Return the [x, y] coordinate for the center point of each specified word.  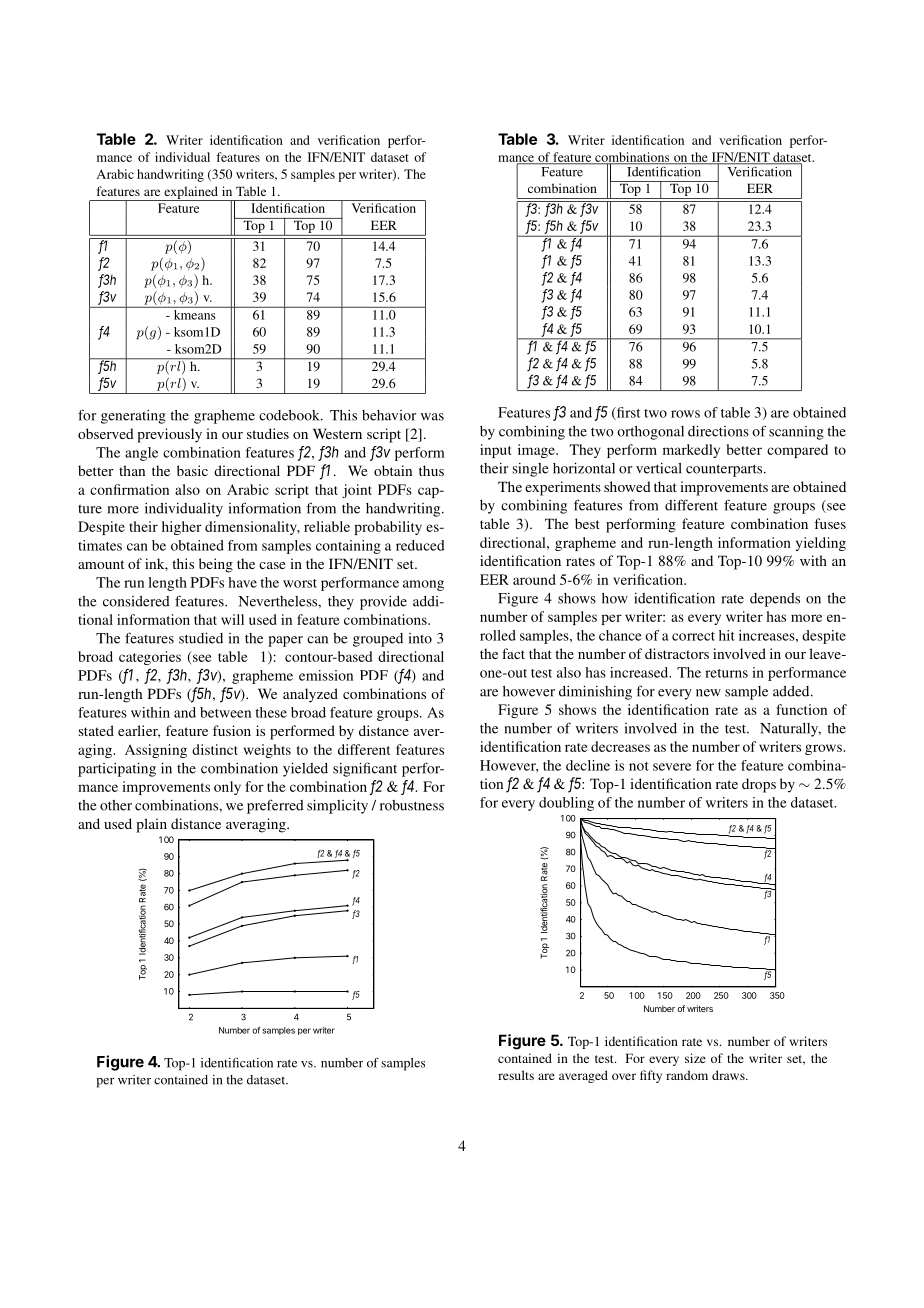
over [624, 1076]
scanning [796, 433]
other [116, 805]
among [423, 585]
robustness [412, 805]
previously [169, 435]
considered [136, 601]
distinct [215, 749]
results [516, 1075]
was [432, 417]
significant [365, 769]
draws [729, 1075]
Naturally [790, 730]
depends [775, 600]
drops [759, 785]
